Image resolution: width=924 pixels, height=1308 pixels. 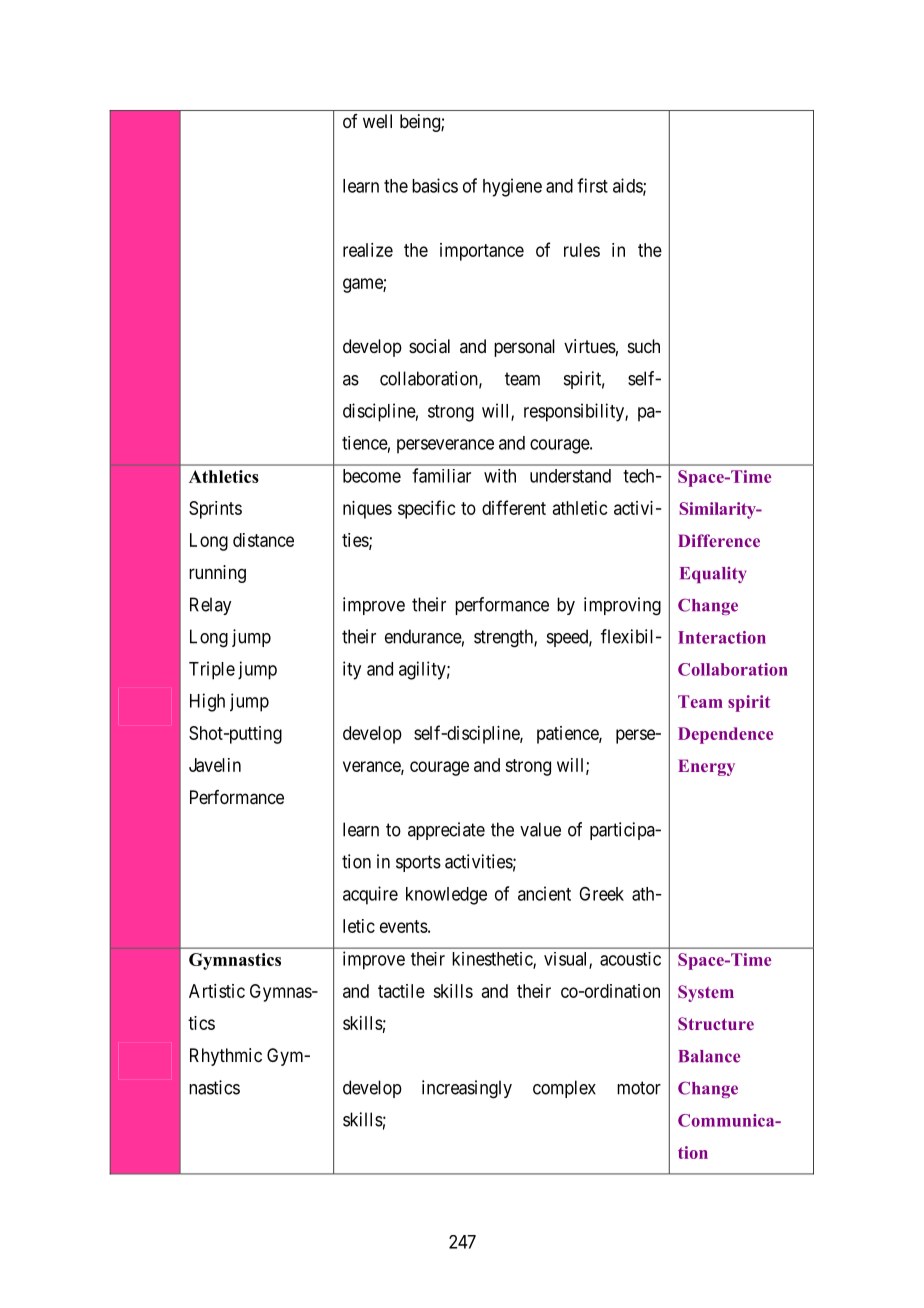 I want to click on basics, so click(x=435, y=185).
